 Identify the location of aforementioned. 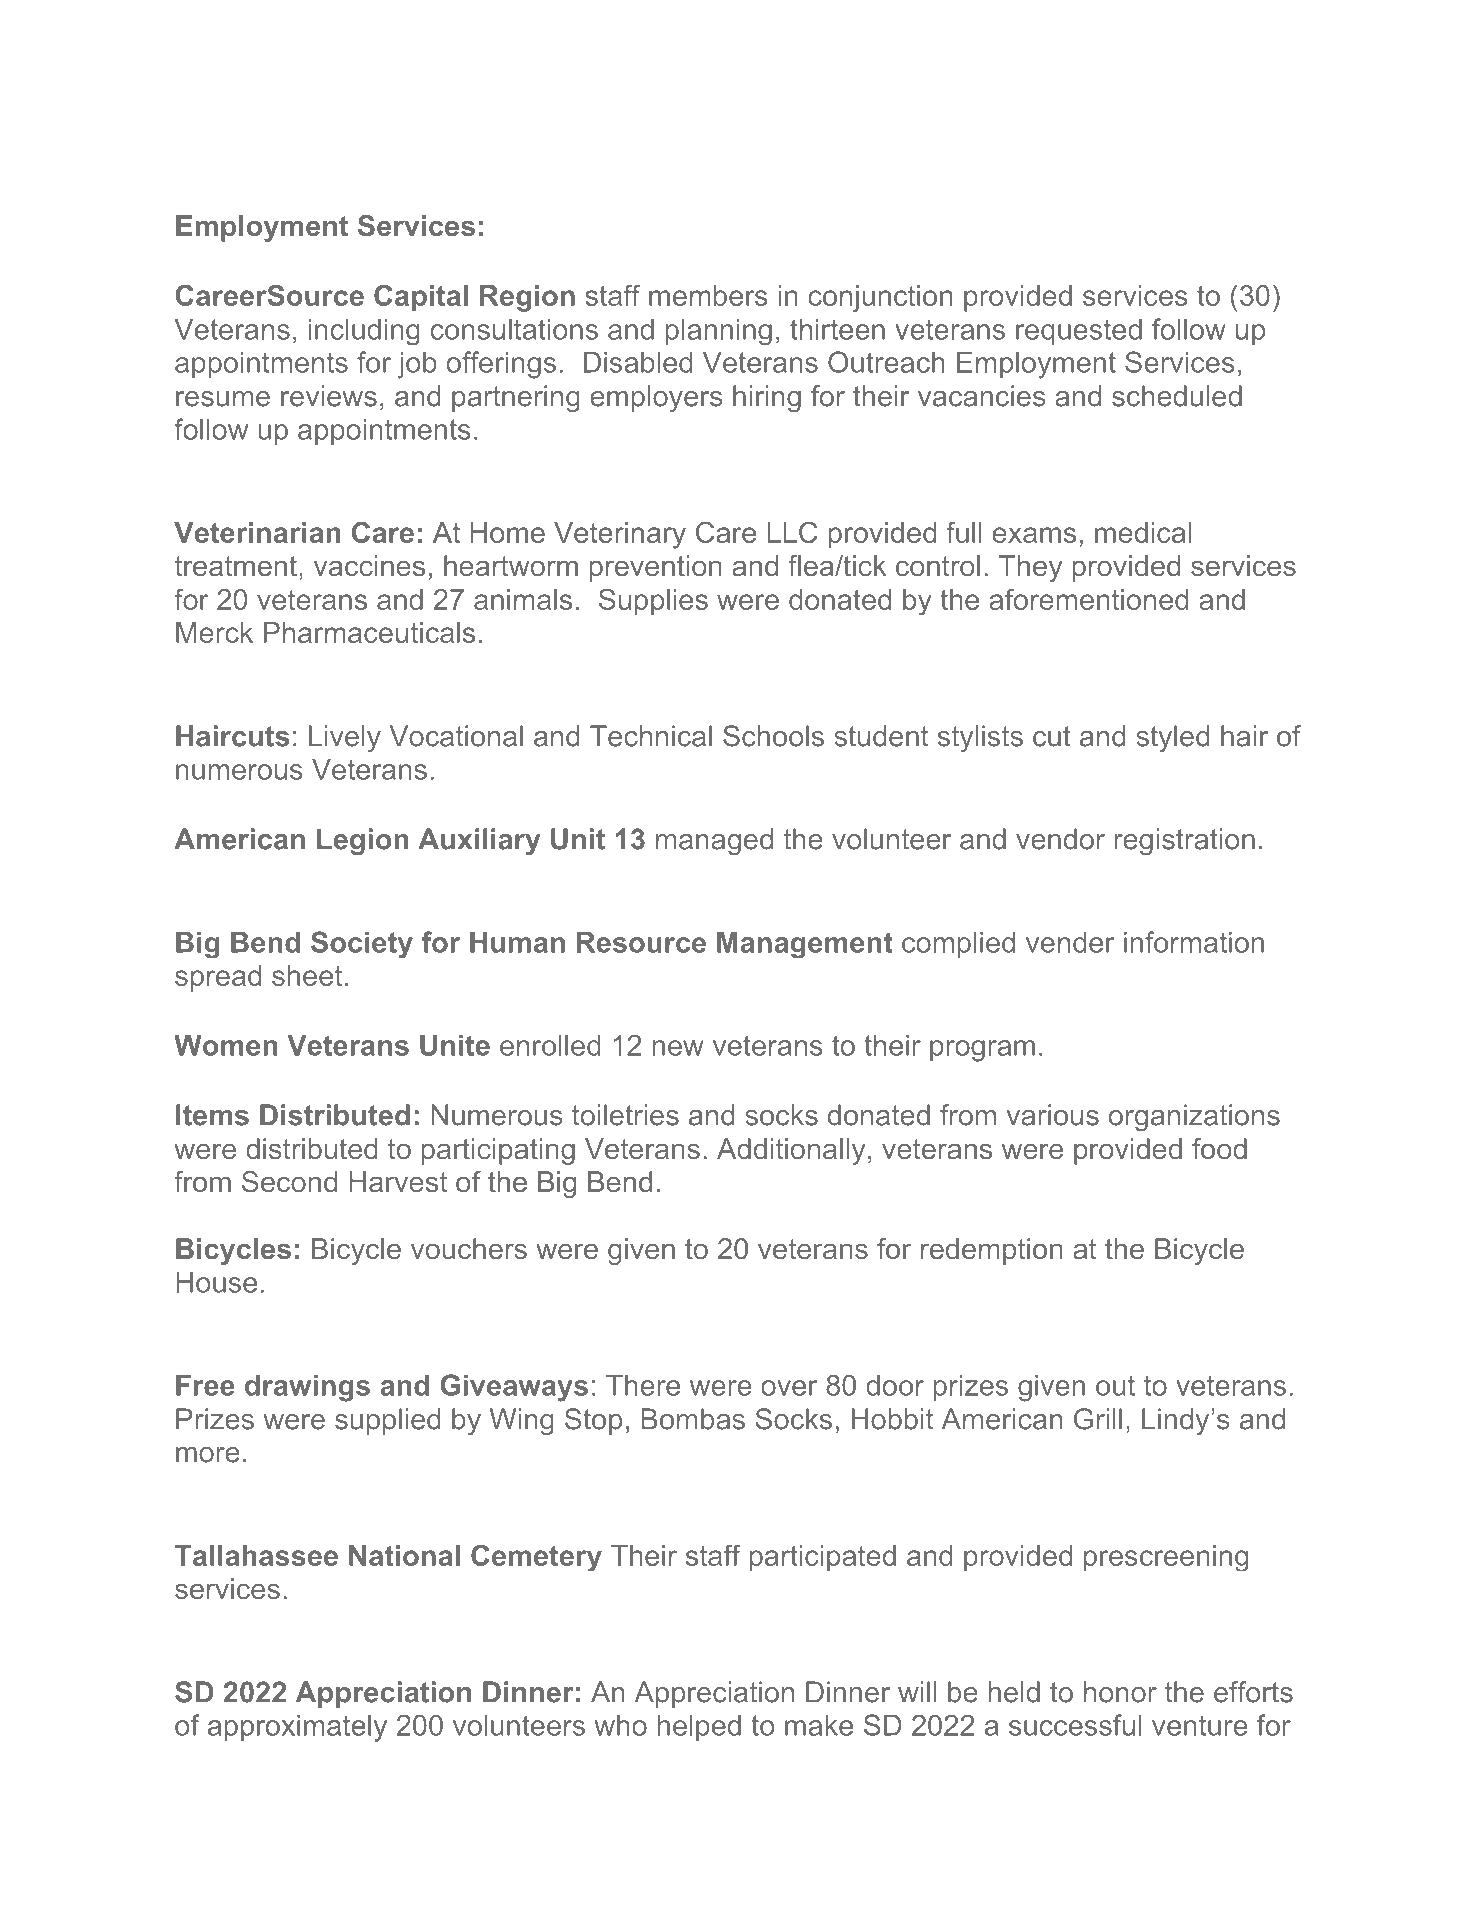
(1088, 599).
